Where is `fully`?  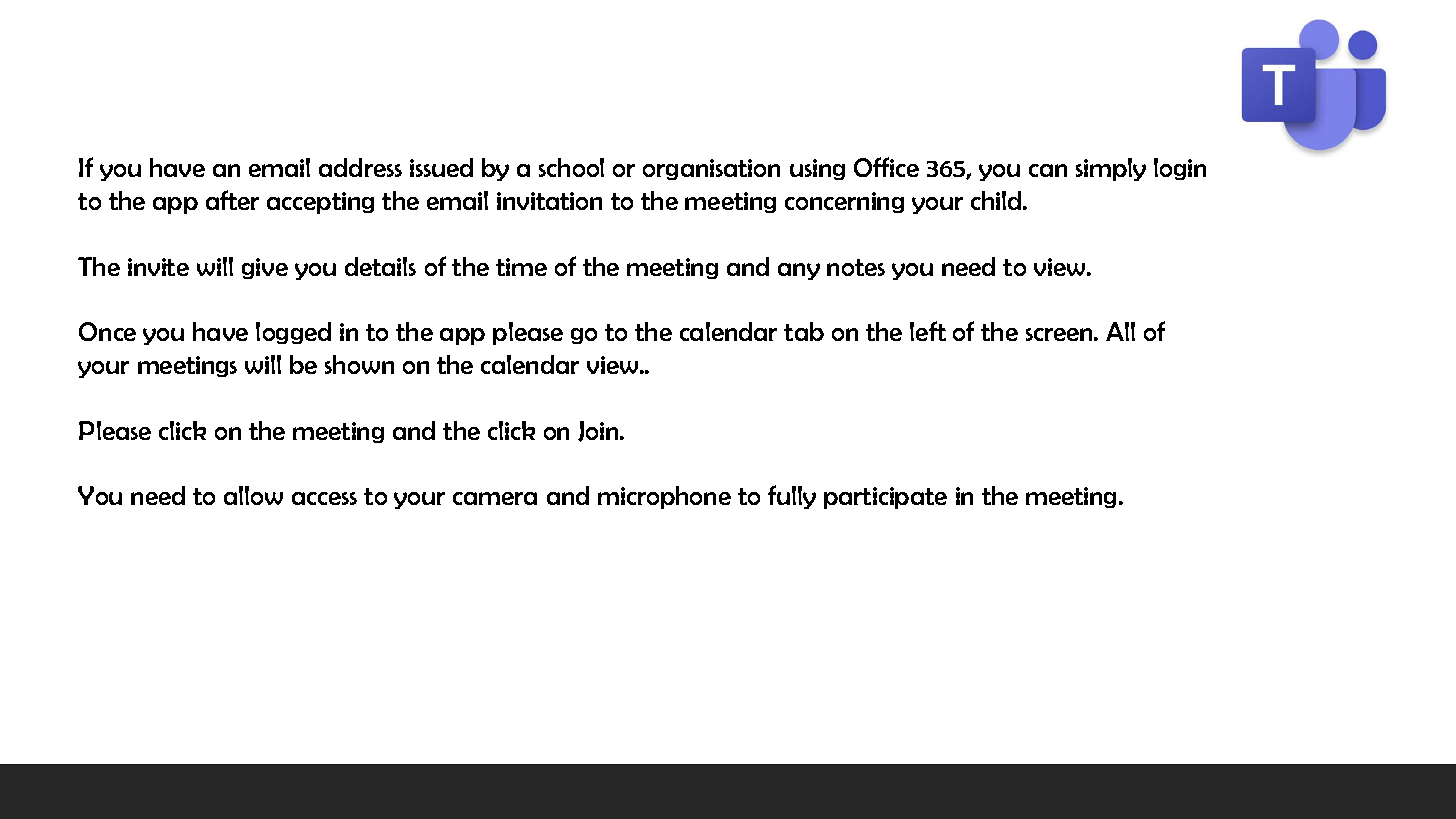
fully is located at coordinates (792, 497).
